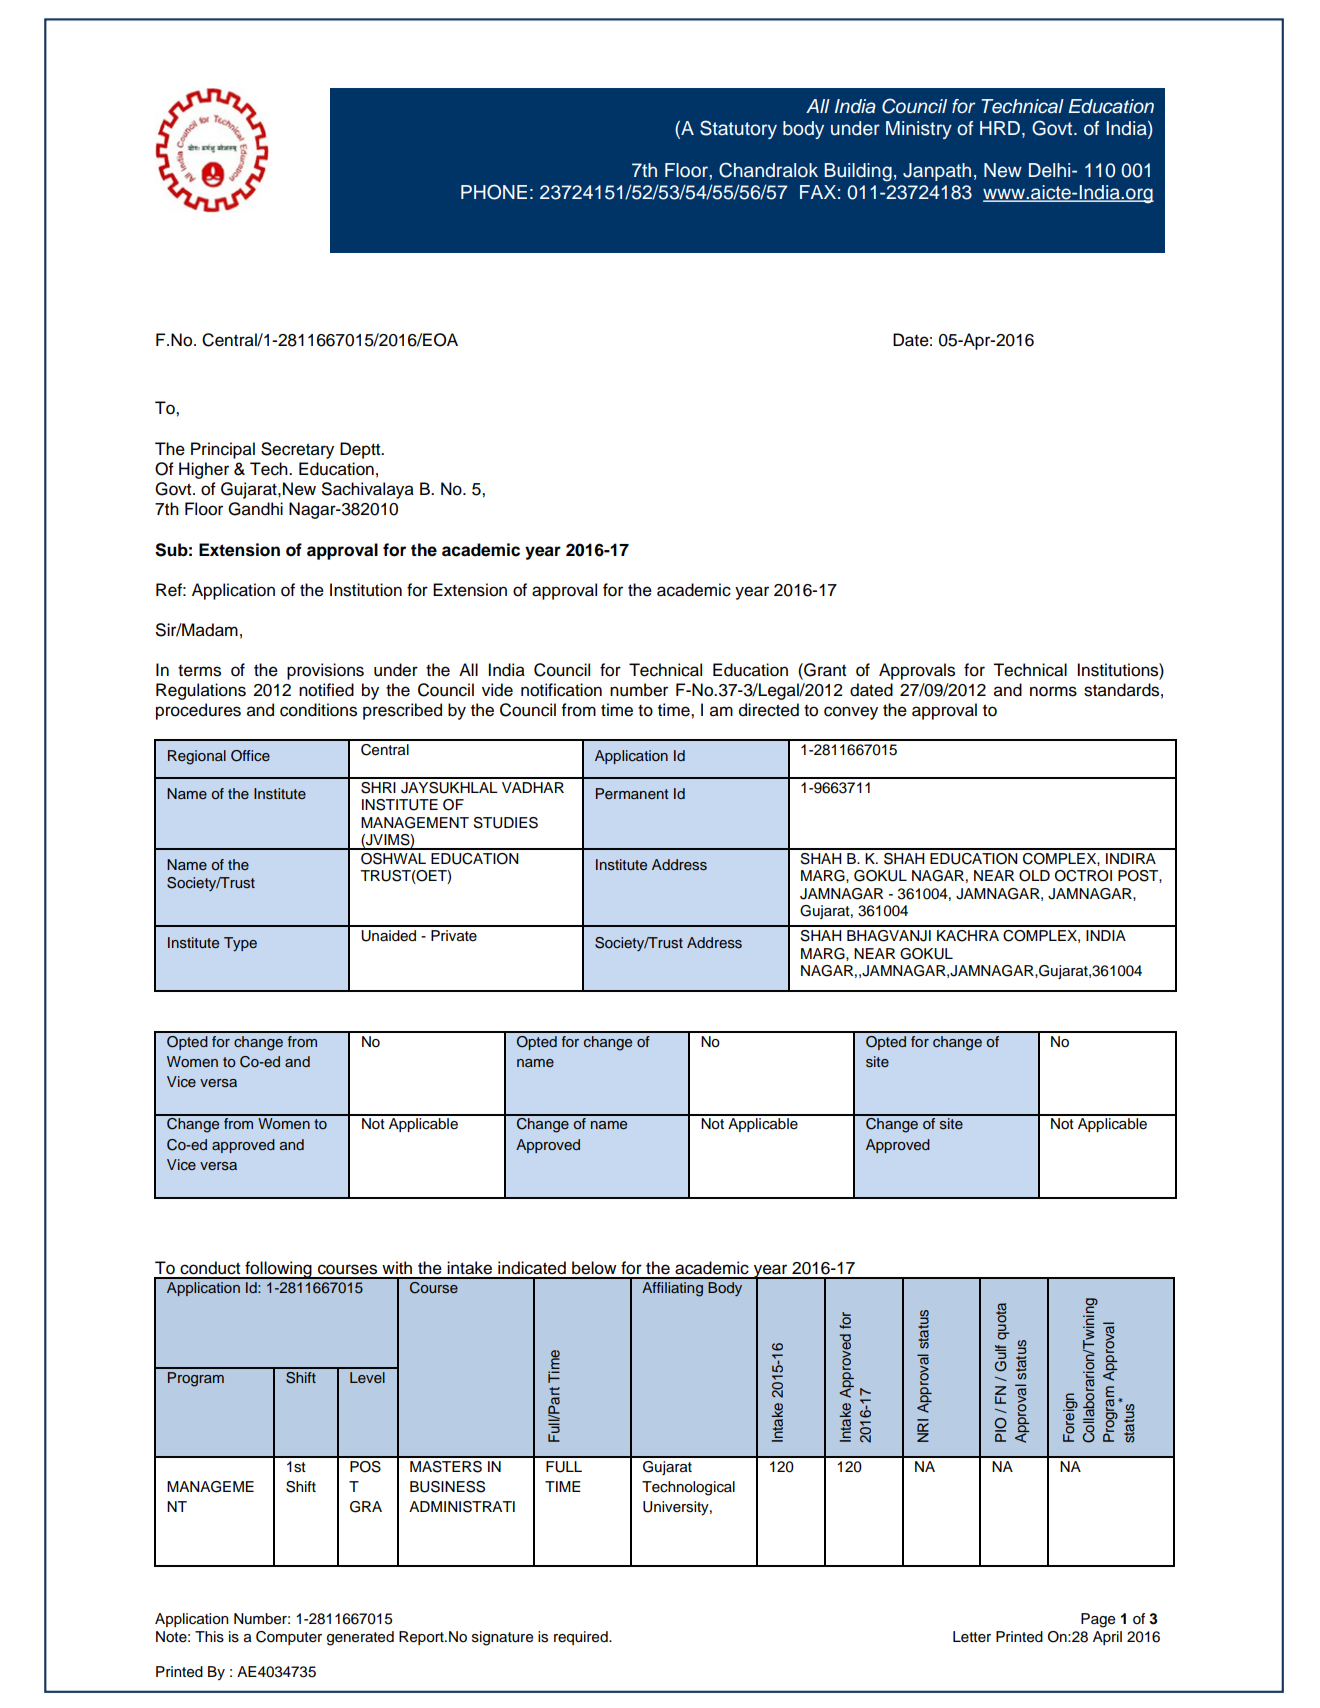 The width and height of the image is (1320, 1708). What do you see at coordinates (278, 1270) in the image?
I see `following` at bounding box center [278, 1270].
